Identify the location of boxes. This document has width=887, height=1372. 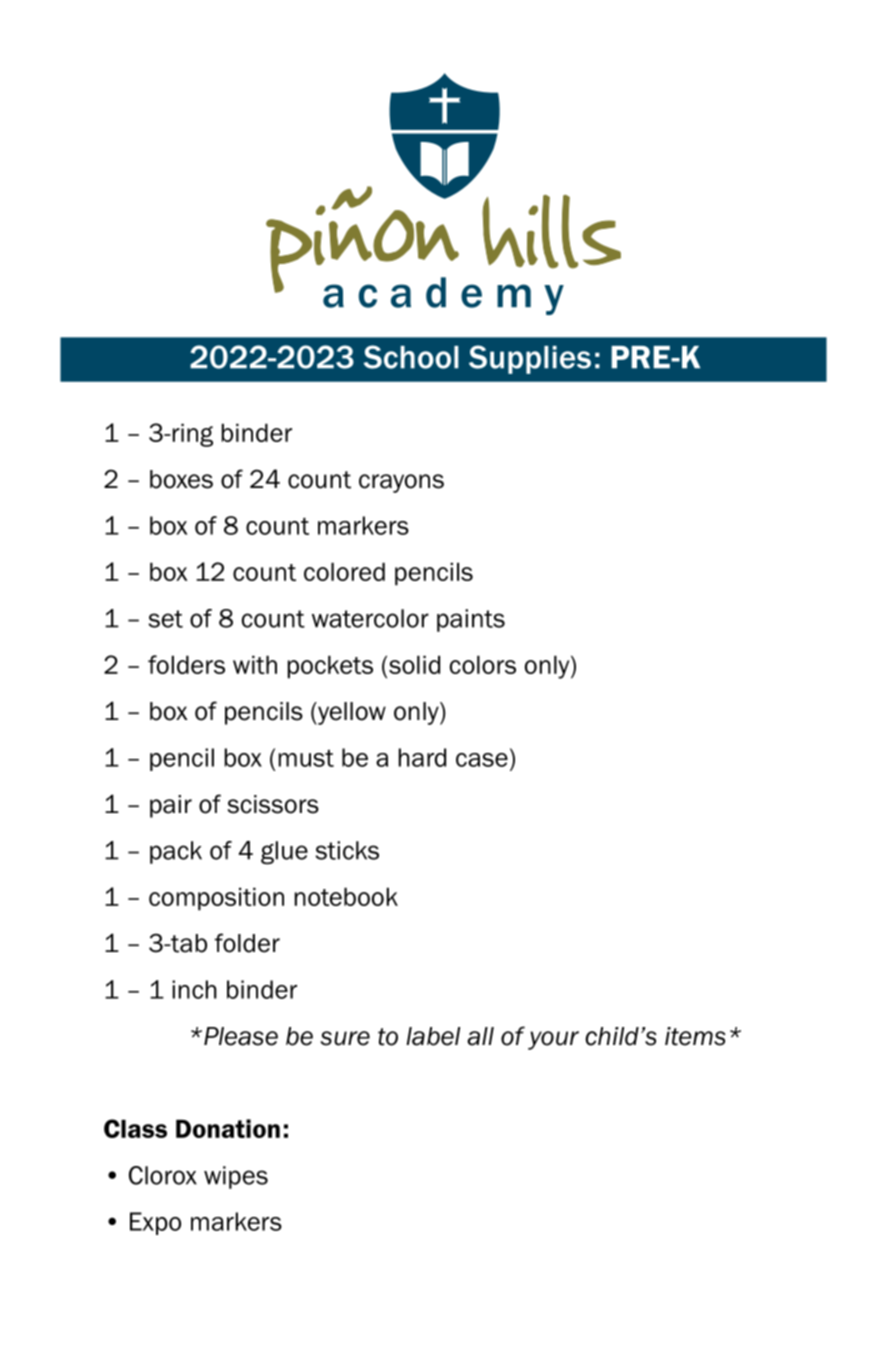
(181, 479).
